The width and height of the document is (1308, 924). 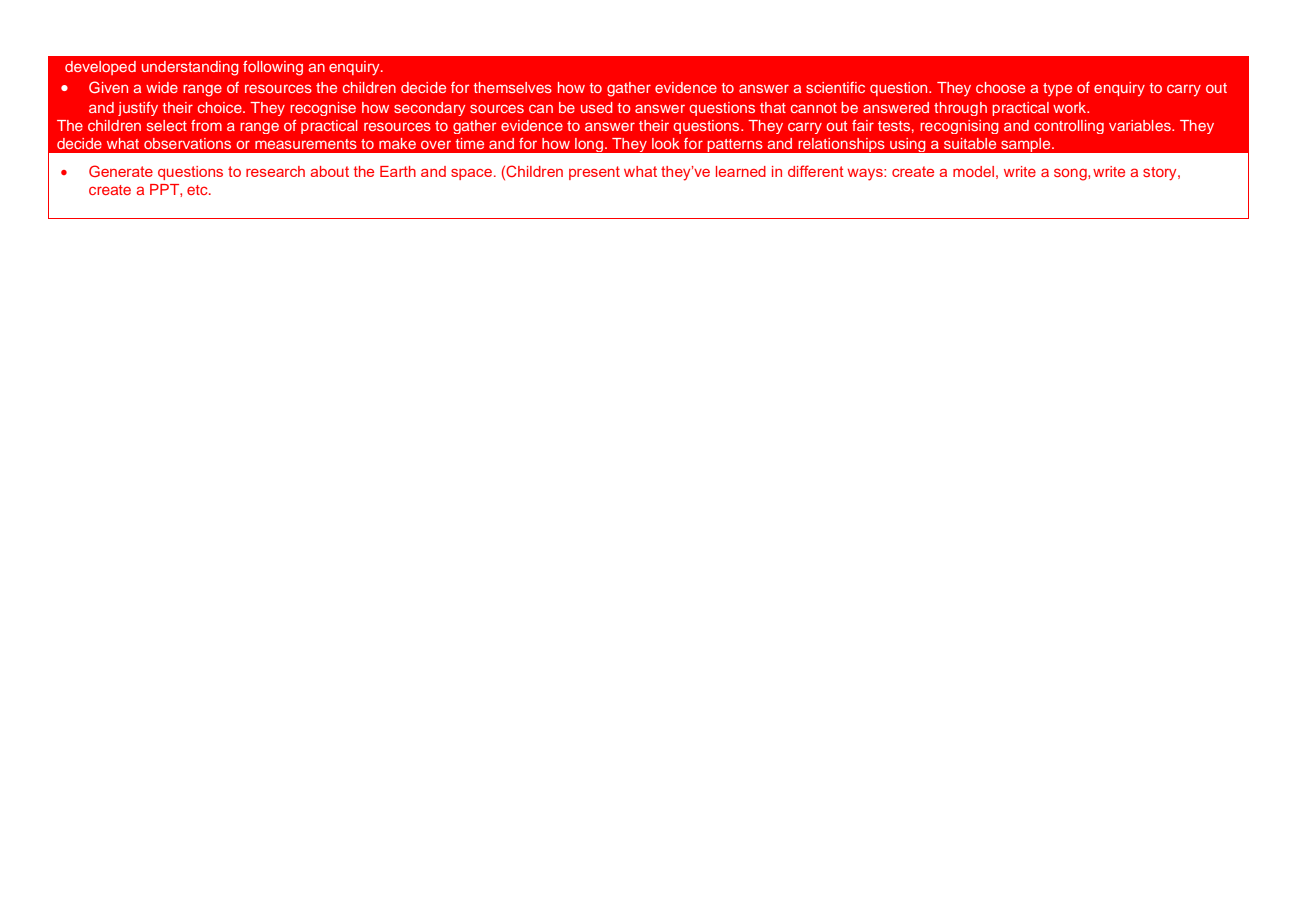 I want to click on used, so click(x=596, y=107).
